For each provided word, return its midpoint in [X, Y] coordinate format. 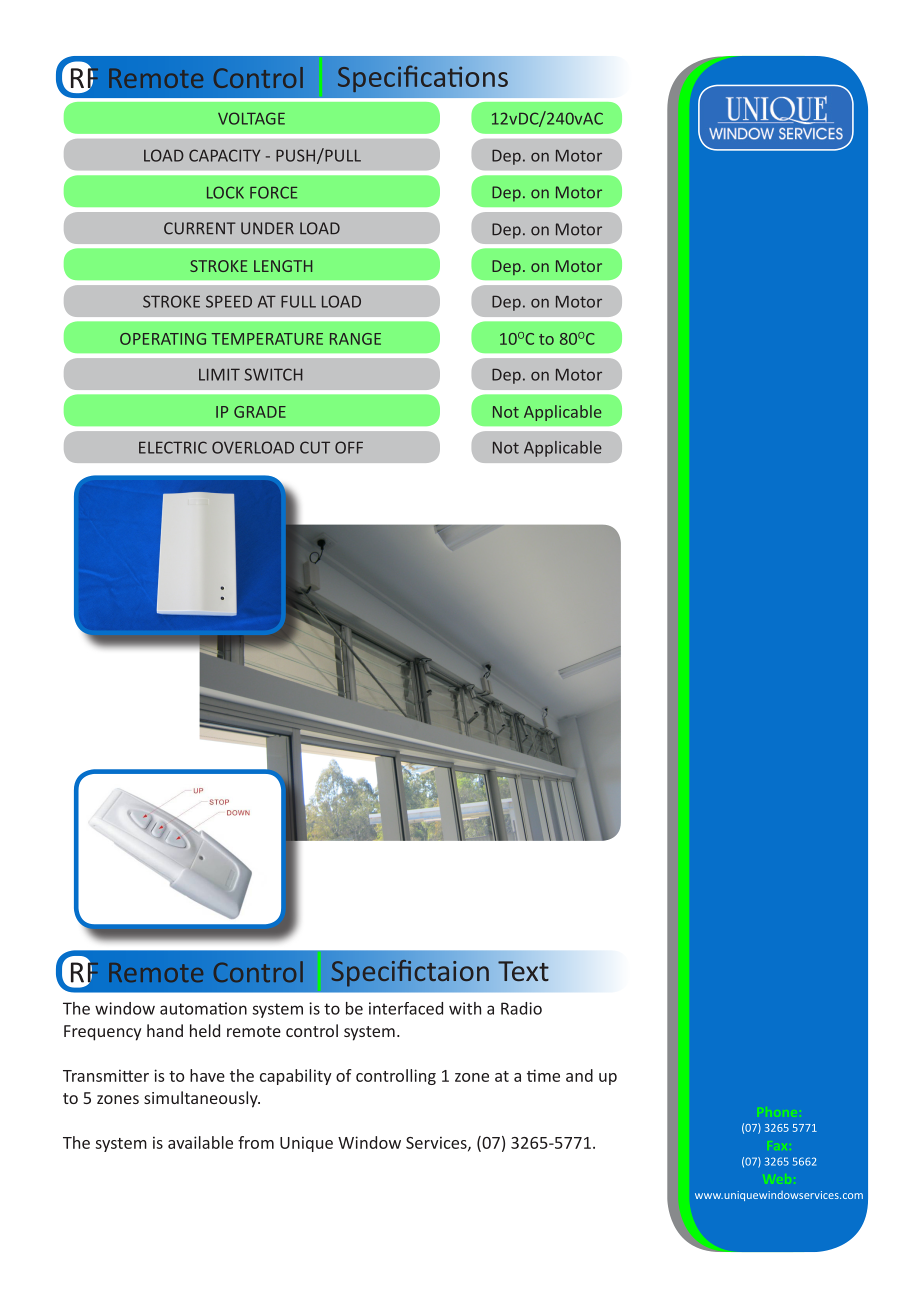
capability [296, 1077]
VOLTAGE [251, 118]
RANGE [355, 339]
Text [523, 971]
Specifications [423, 79]
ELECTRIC [173, 447]
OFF [349, 447]
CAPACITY [224, 155]
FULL [298, 301]
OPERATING [163, 339]
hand [165, 1030]
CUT [315, 447]
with [465, 1008]
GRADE [260, 412]
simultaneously [202, 1099]
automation [203, 1008]
